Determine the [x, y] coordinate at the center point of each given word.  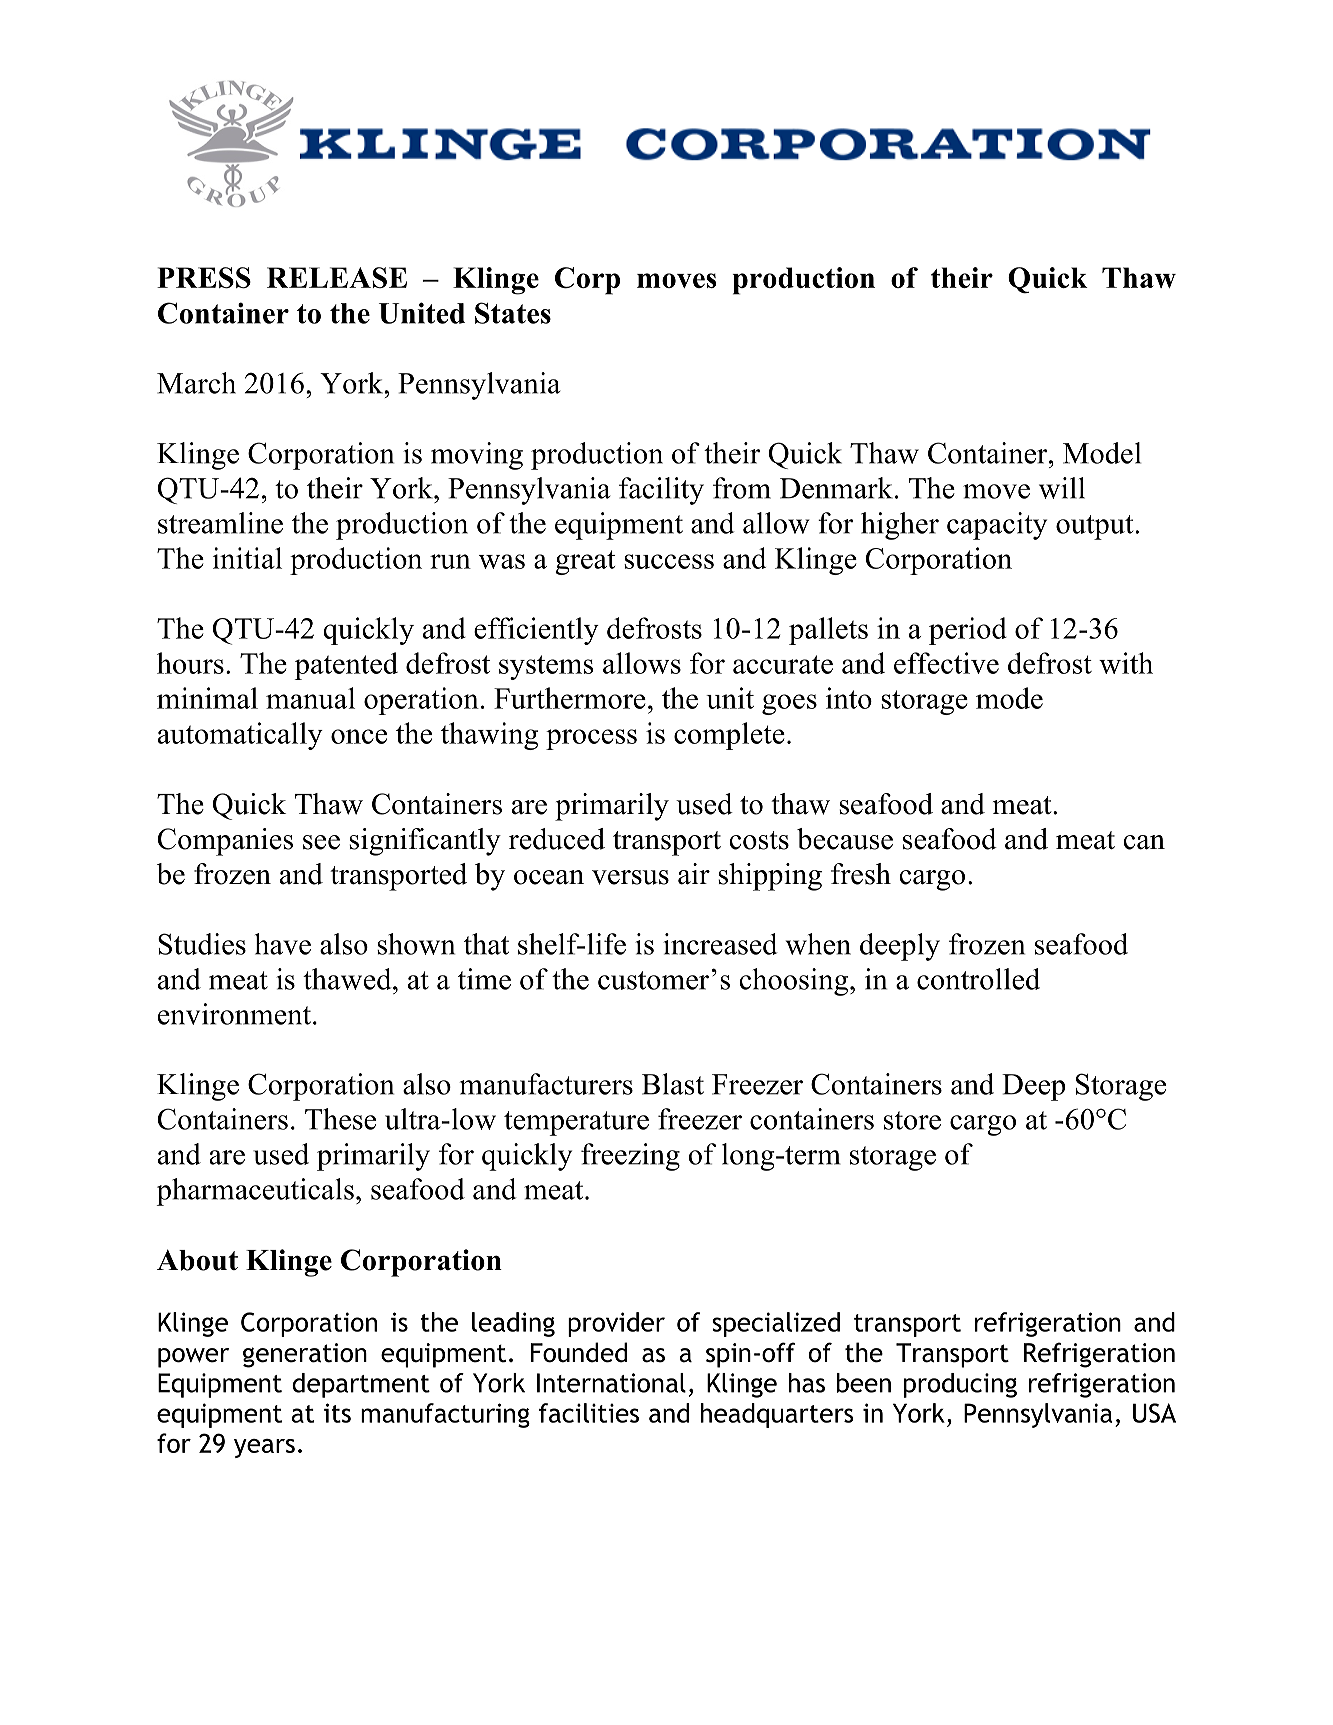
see [321, 842]
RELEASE [337, 277]
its [337, 1413]
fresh [861, 874]
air [694, 874]
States [513, 313]
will [1062, 488]
